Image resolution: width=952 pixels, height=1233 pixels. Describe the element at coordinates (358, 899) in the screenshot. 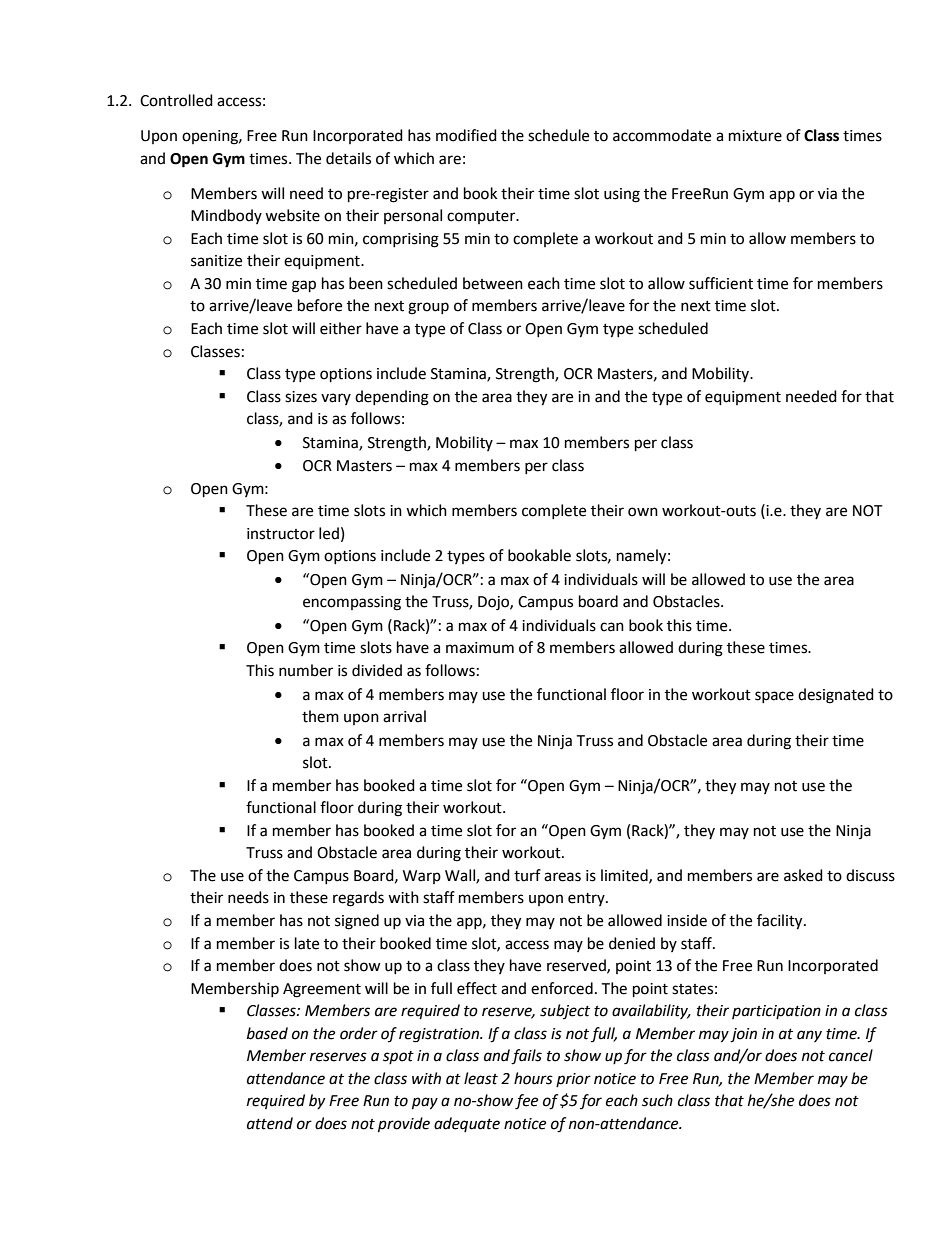

I see `regards` at that location.
